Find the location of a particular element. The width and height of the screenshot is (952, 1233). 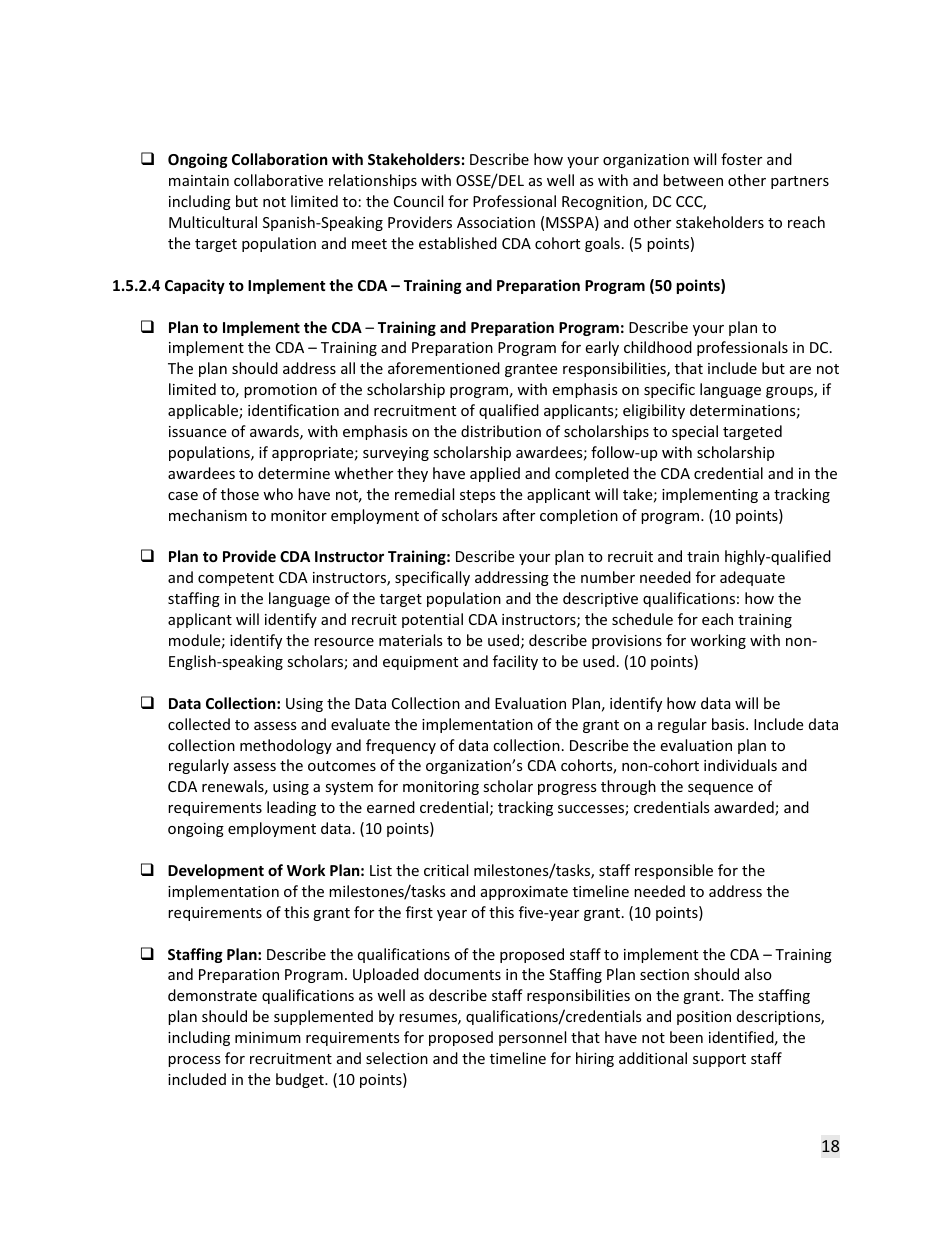

personnel is located at coordinates (532, 1038).
